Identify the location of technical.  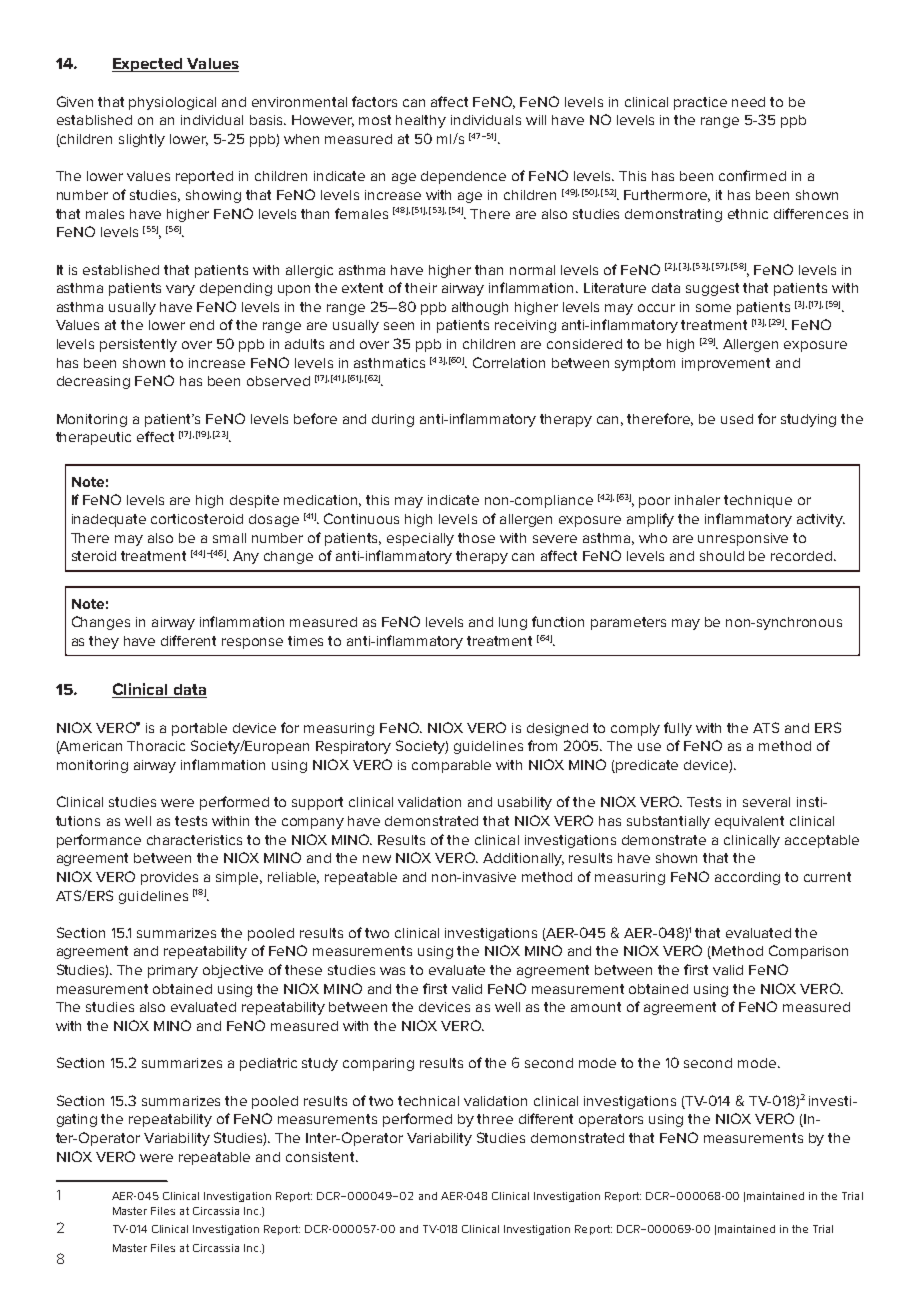
(428, 1101).
